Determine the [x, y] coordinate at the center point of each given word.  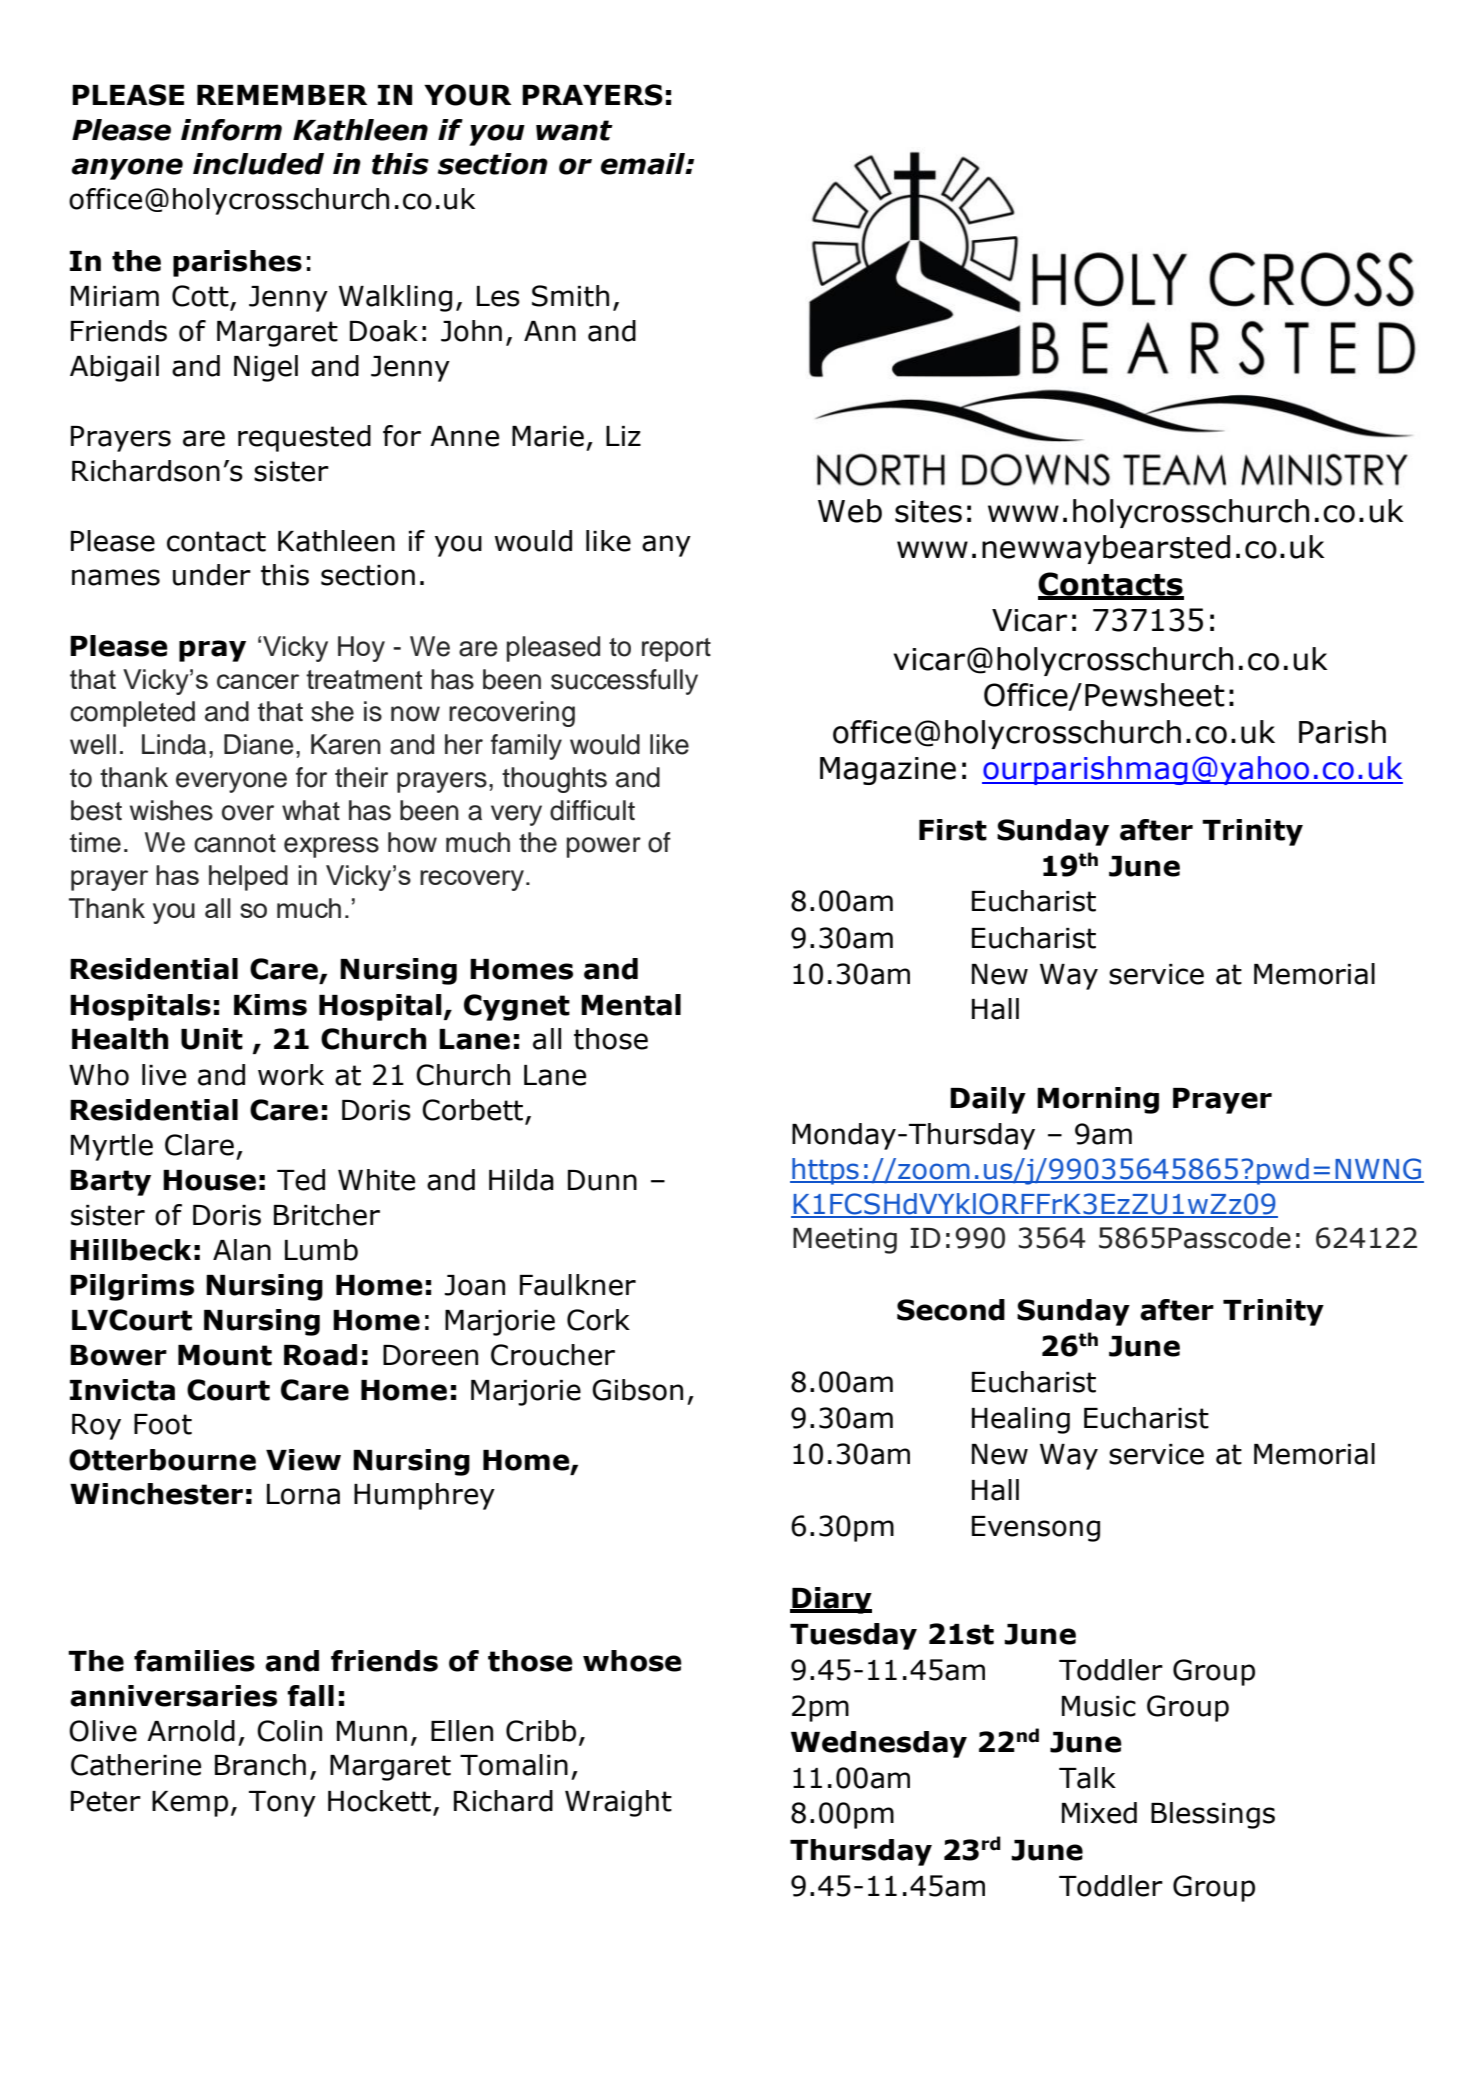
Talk [1087, 1778]
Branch [260, 1765]
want [574, 130]
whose [632, 1661]
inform [231, 130]
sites [928, 511]
